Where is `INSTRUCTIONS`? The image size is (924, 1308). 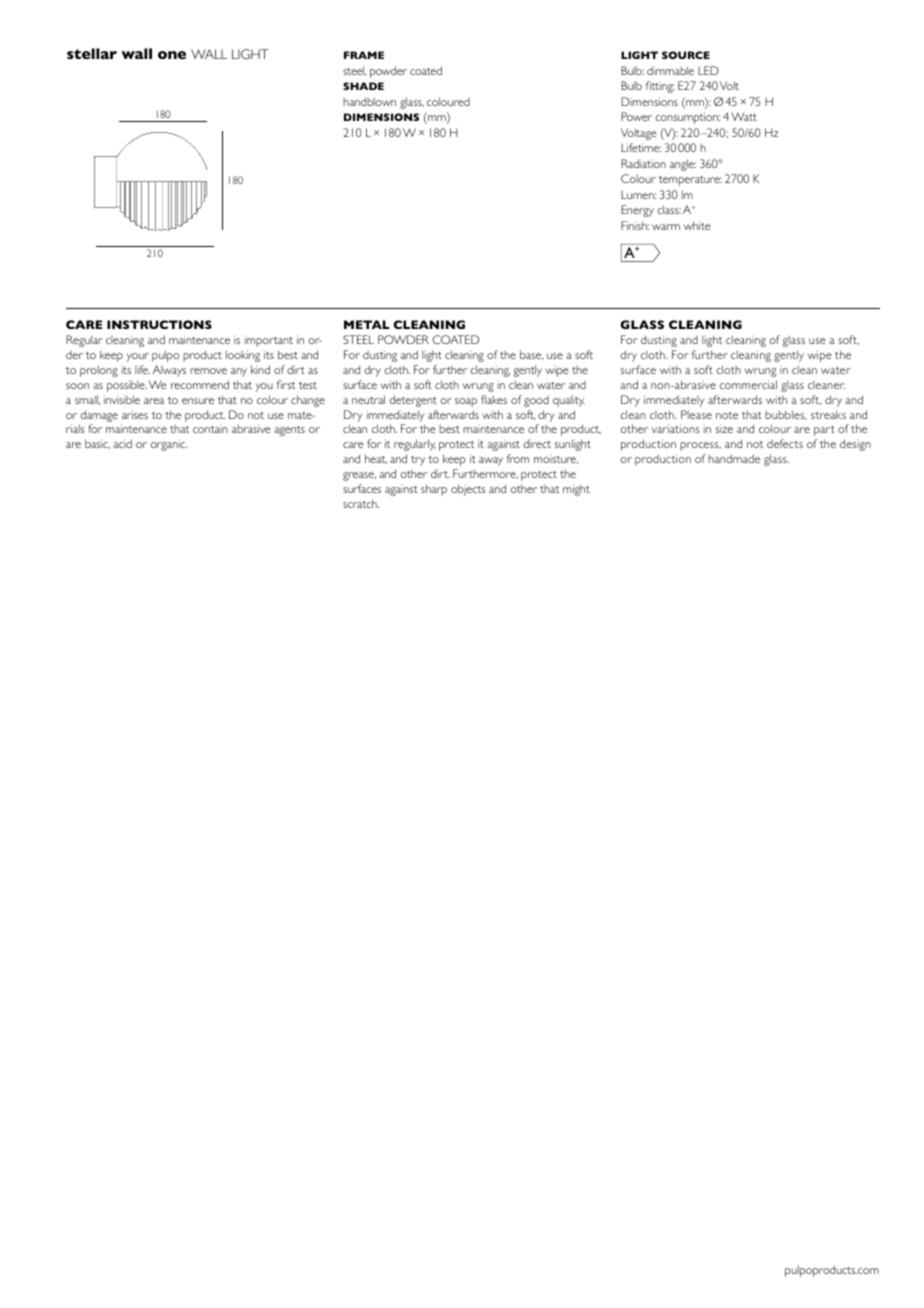 INSTRUCTIONS is located at coordinates (159, 324).
